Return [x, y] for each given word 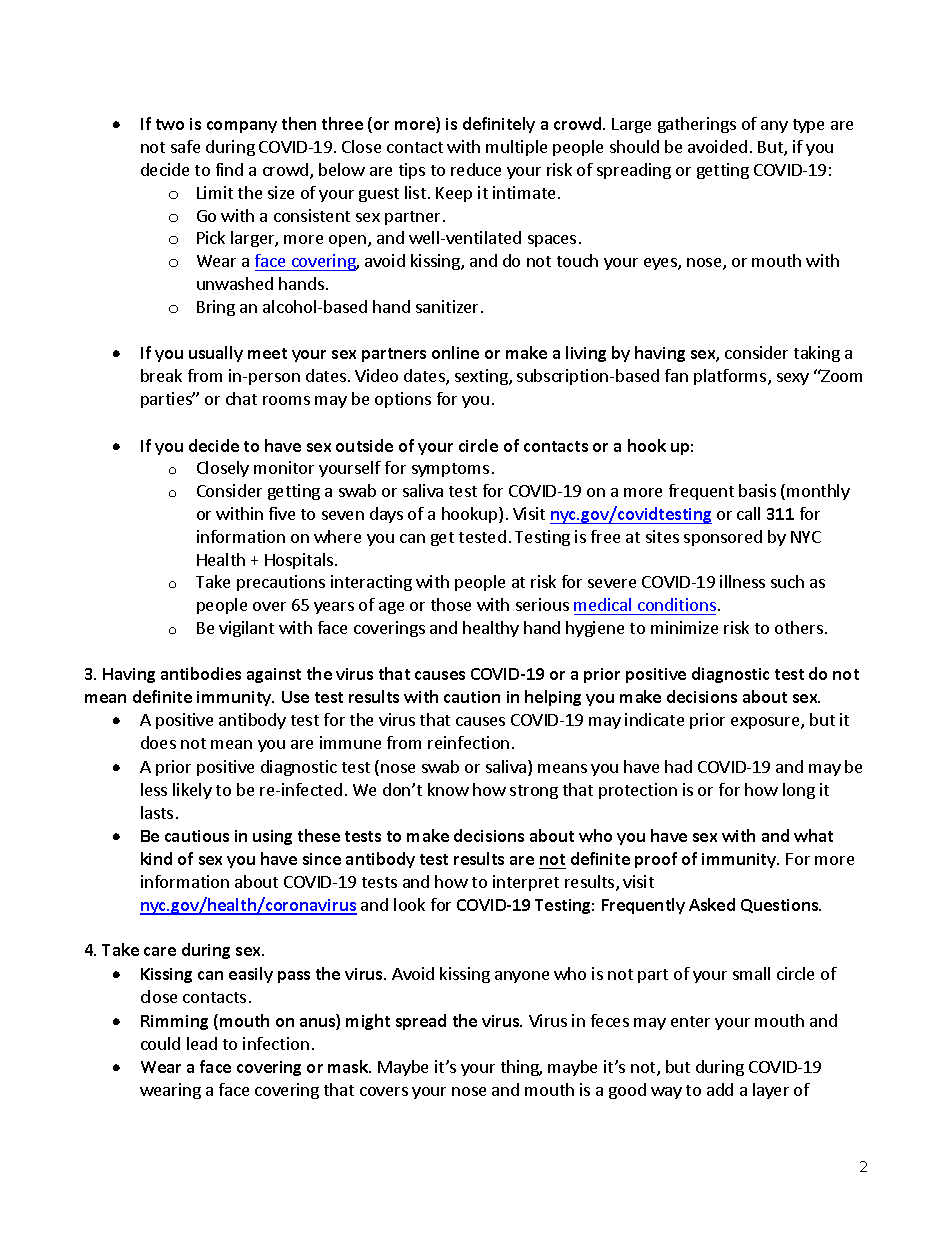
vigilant [246, 629]
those [451, 604]
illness [742, 581]
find [229, 169]
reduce [476, 169]
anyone [522, 977]
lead [202, 1043]
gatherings [697, 125]
